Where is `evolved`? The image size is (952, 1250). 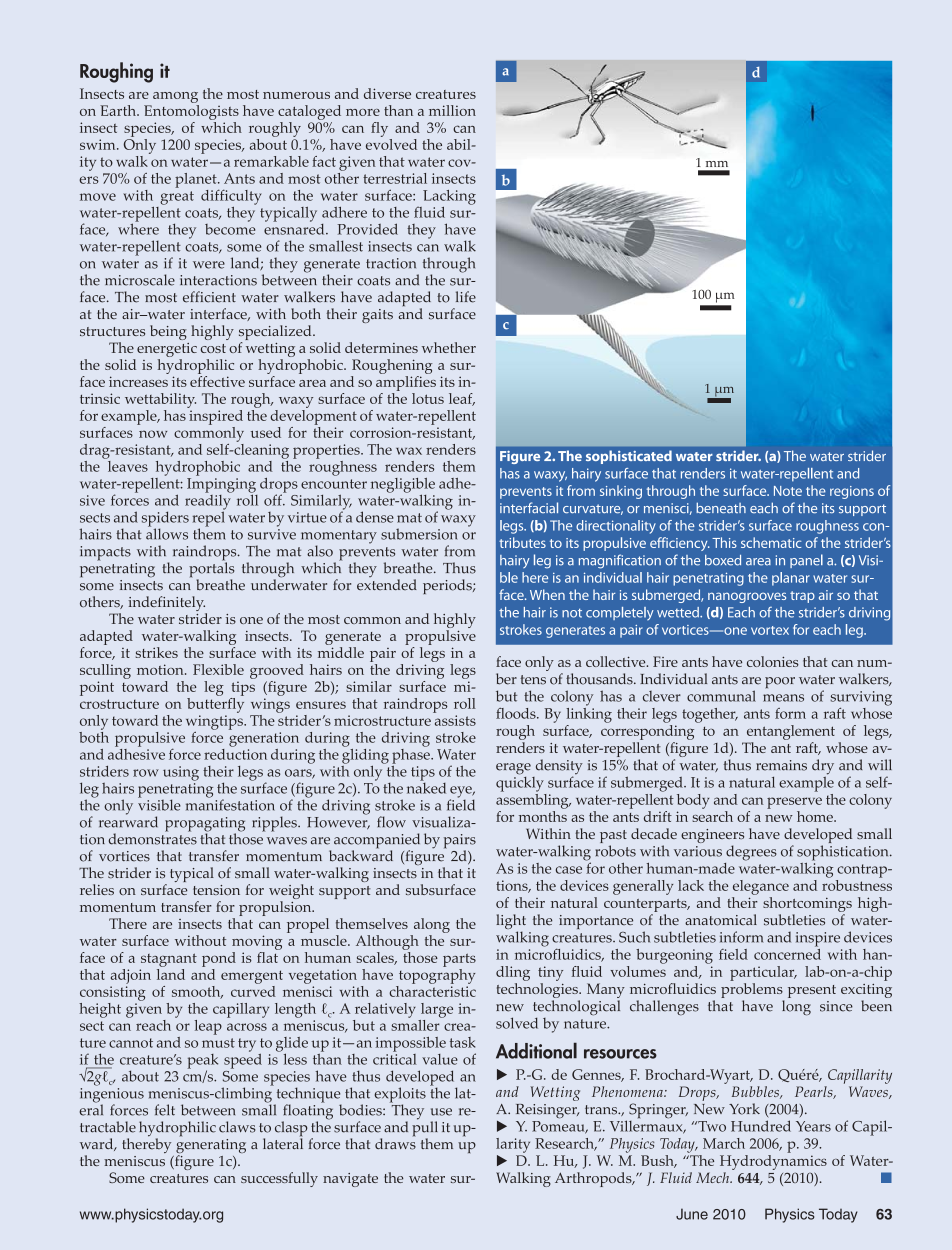 evolved is located at coordinates (391, 143).
